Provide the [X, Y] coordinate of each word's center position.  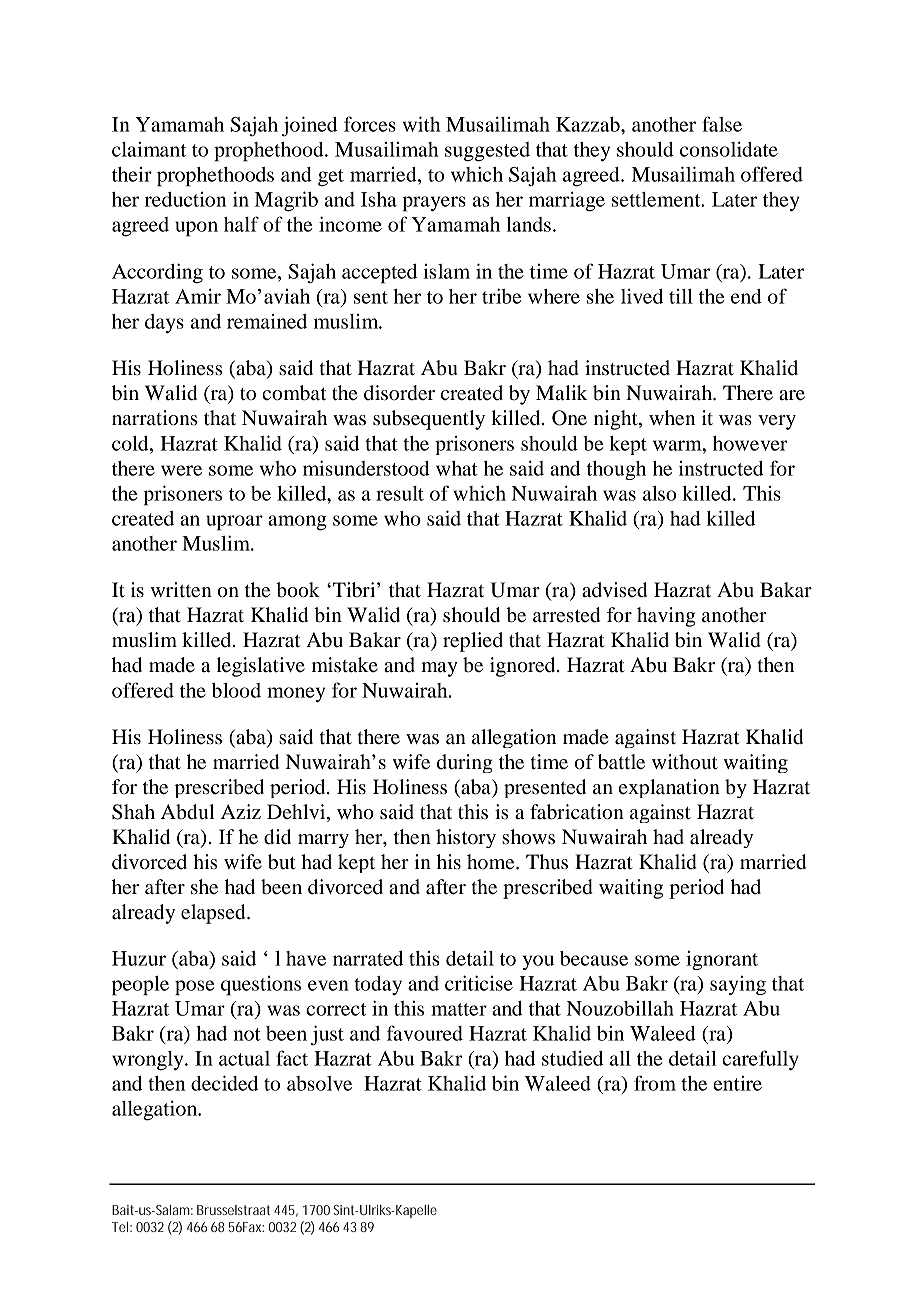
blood [236, 690]
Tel [120, 1227]
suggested [487, 152]
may [439, 669]
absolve [319, 1083]
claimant [149, 149]
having [666, 617]
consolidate [729, 149]
